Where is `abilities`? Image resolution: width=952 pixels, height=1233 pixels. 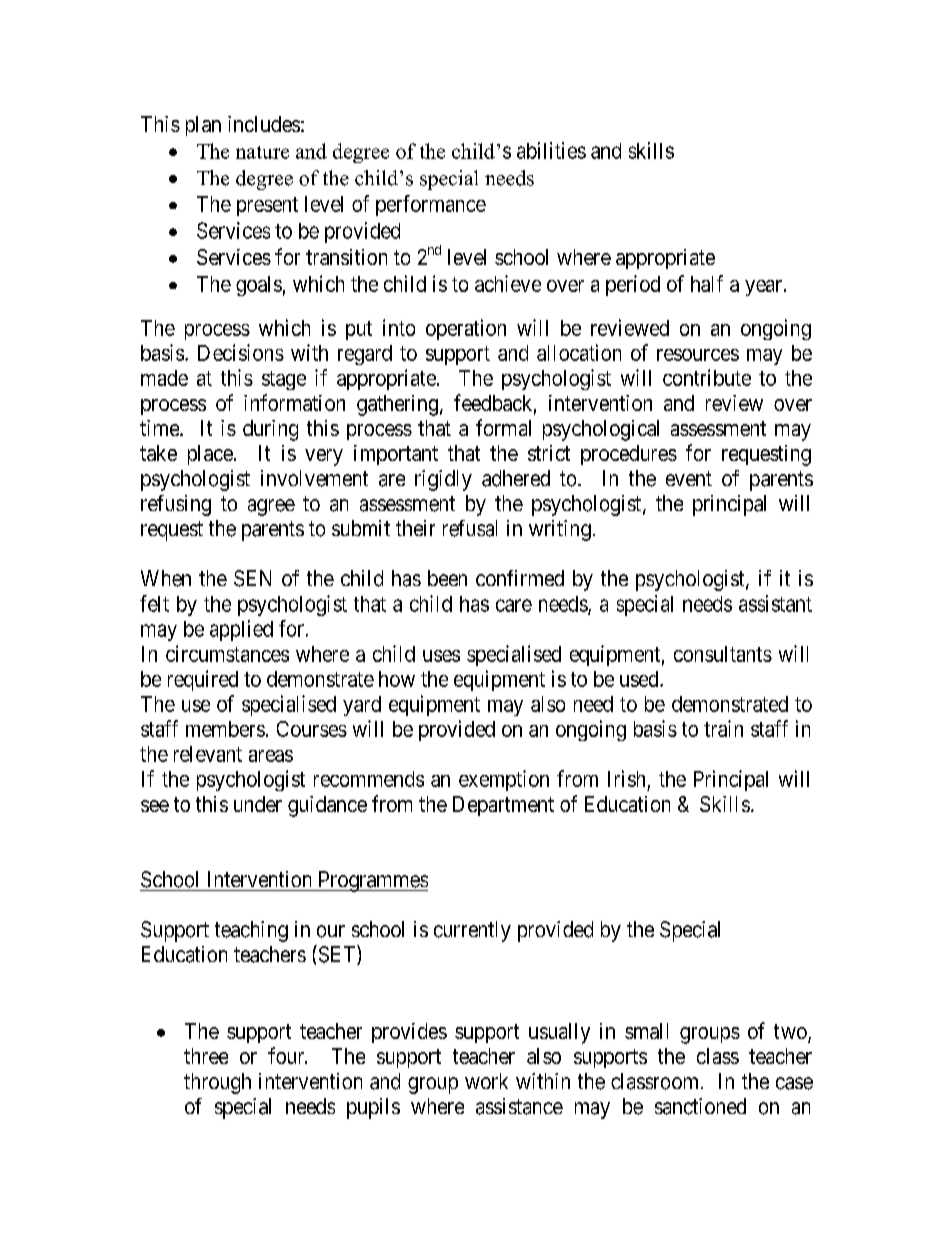
abilities is located at coordinates (551, 150).
